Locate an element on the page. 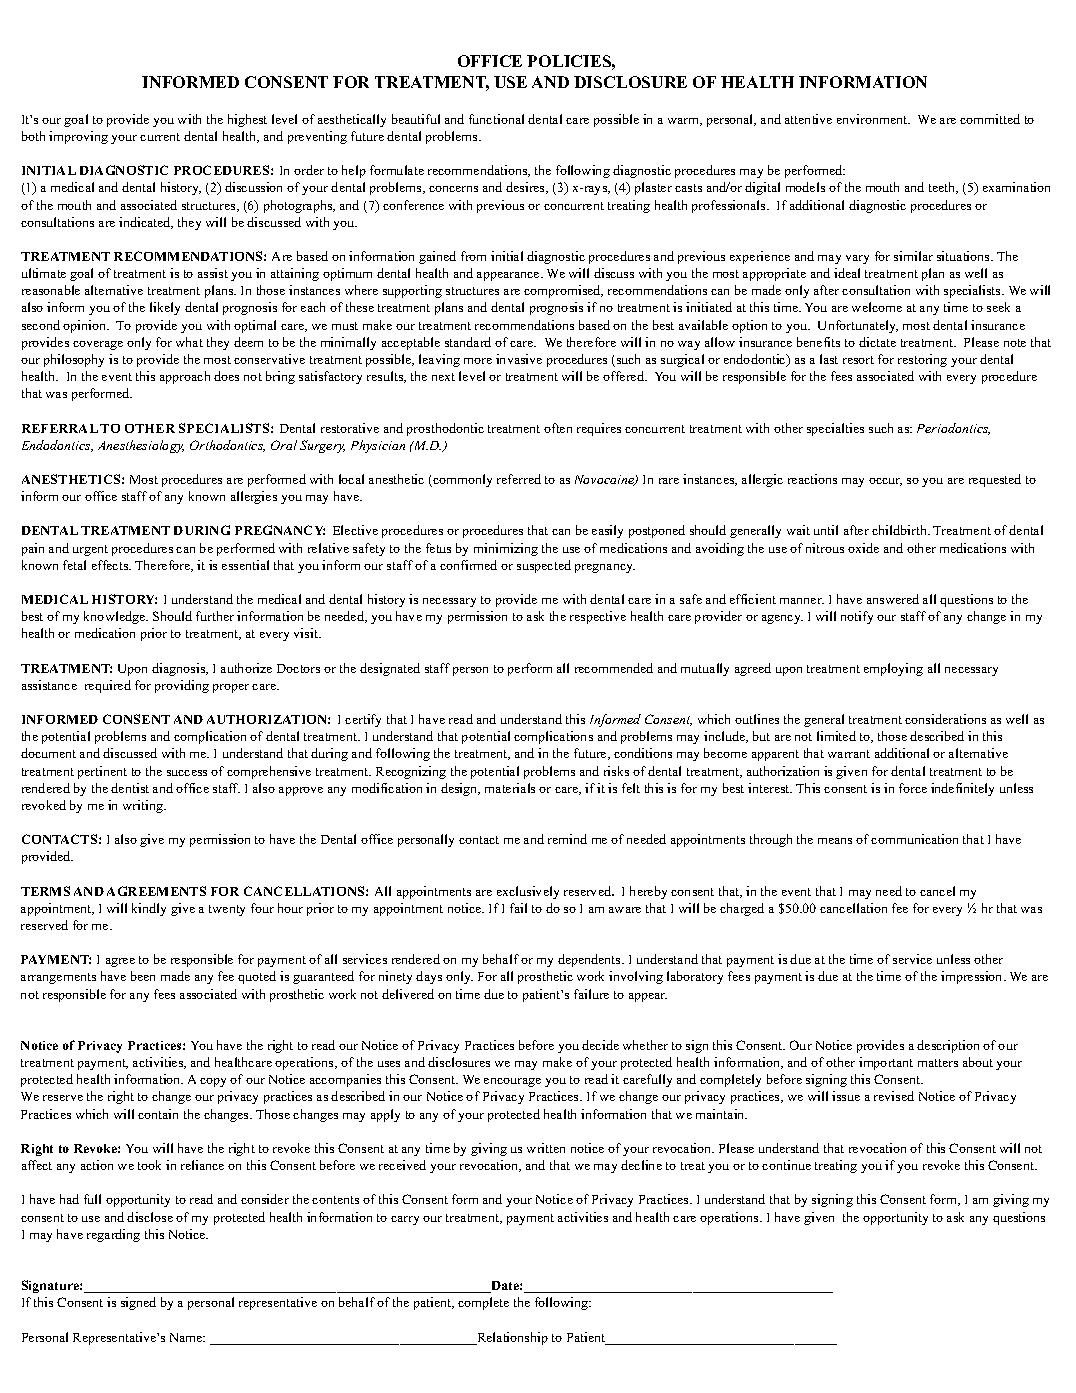 This page has height=1393, width=1076. Anesthesiology is located at coordinates (141, 446).
